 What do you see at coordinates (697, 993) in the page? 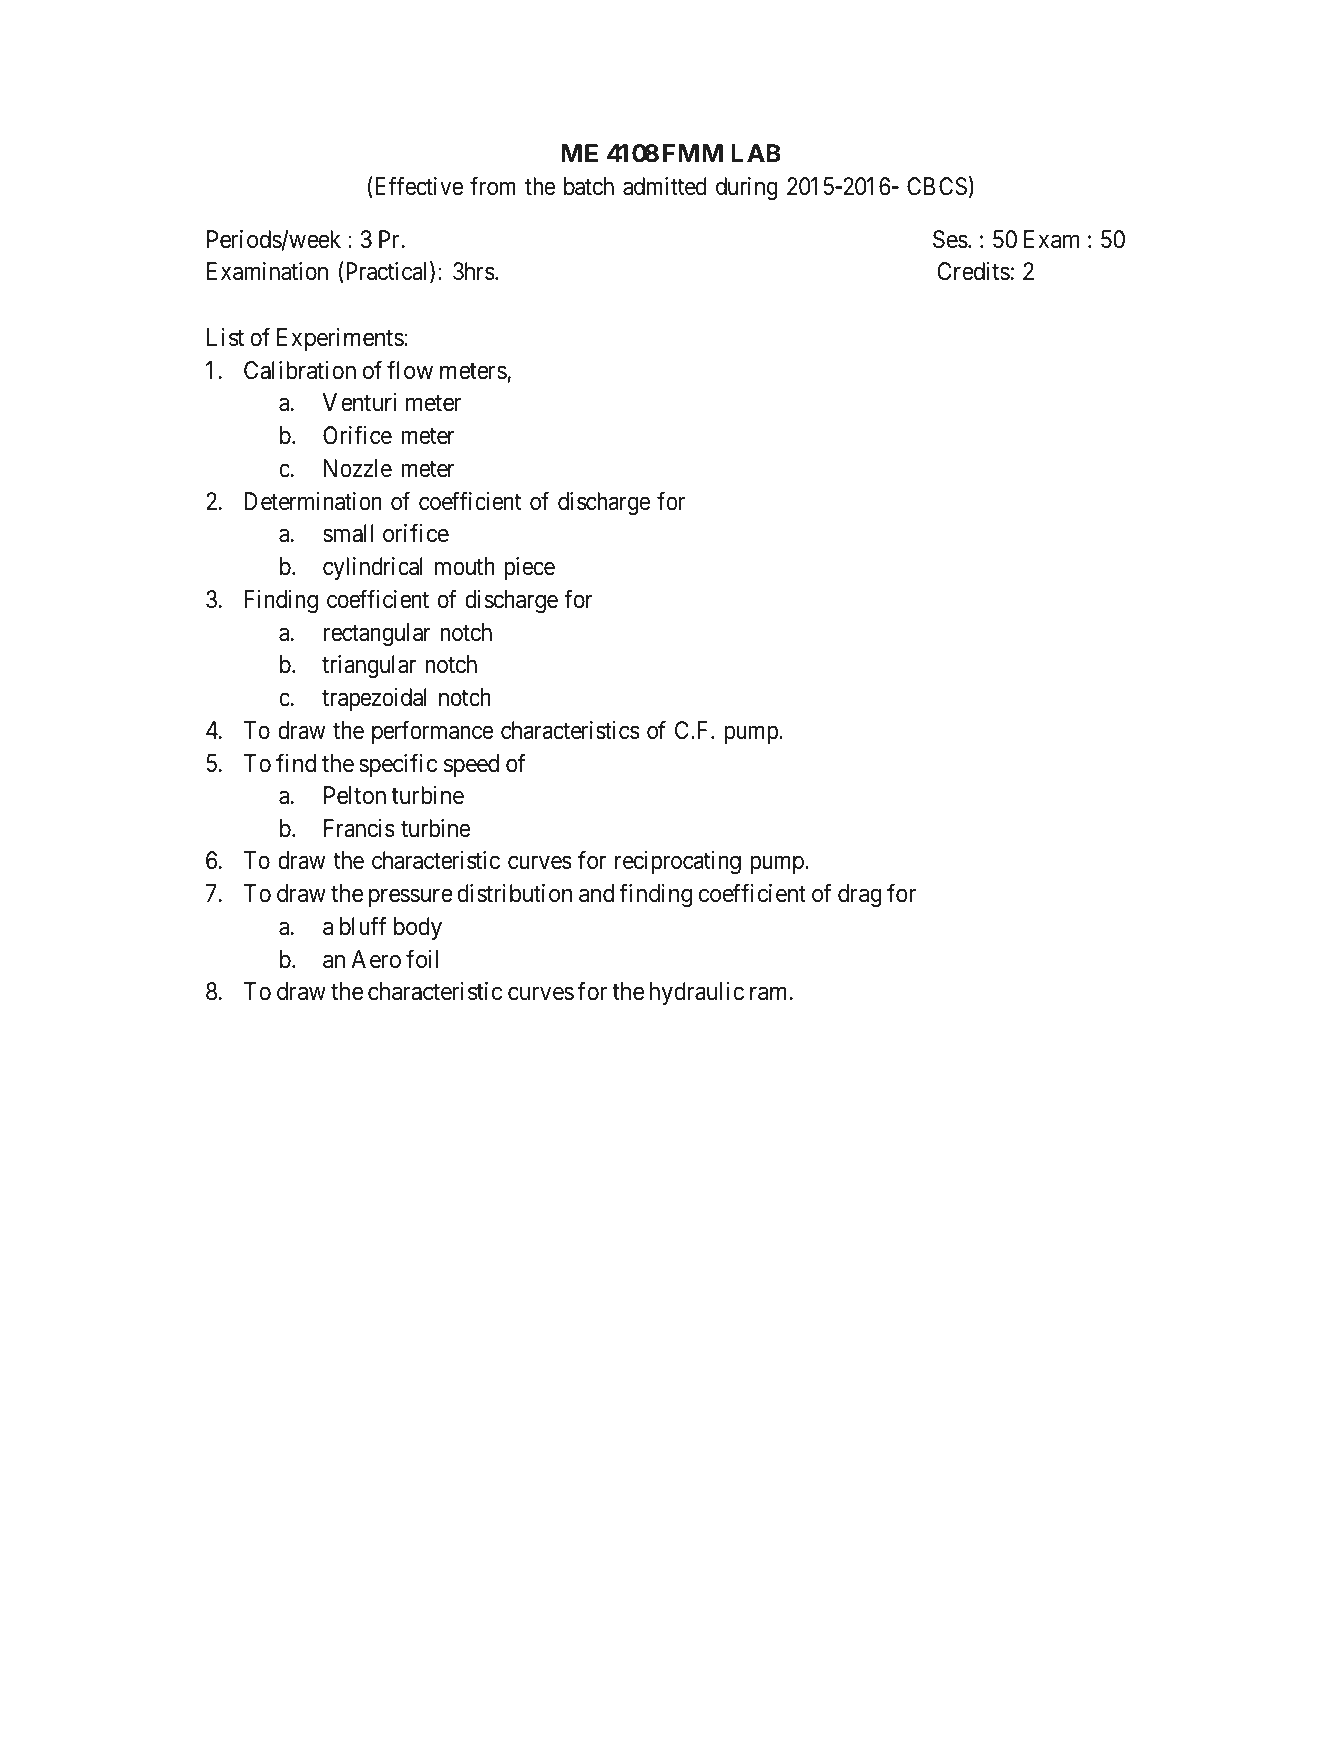
I see `hydraulic` at bounding box center [697, 993].
